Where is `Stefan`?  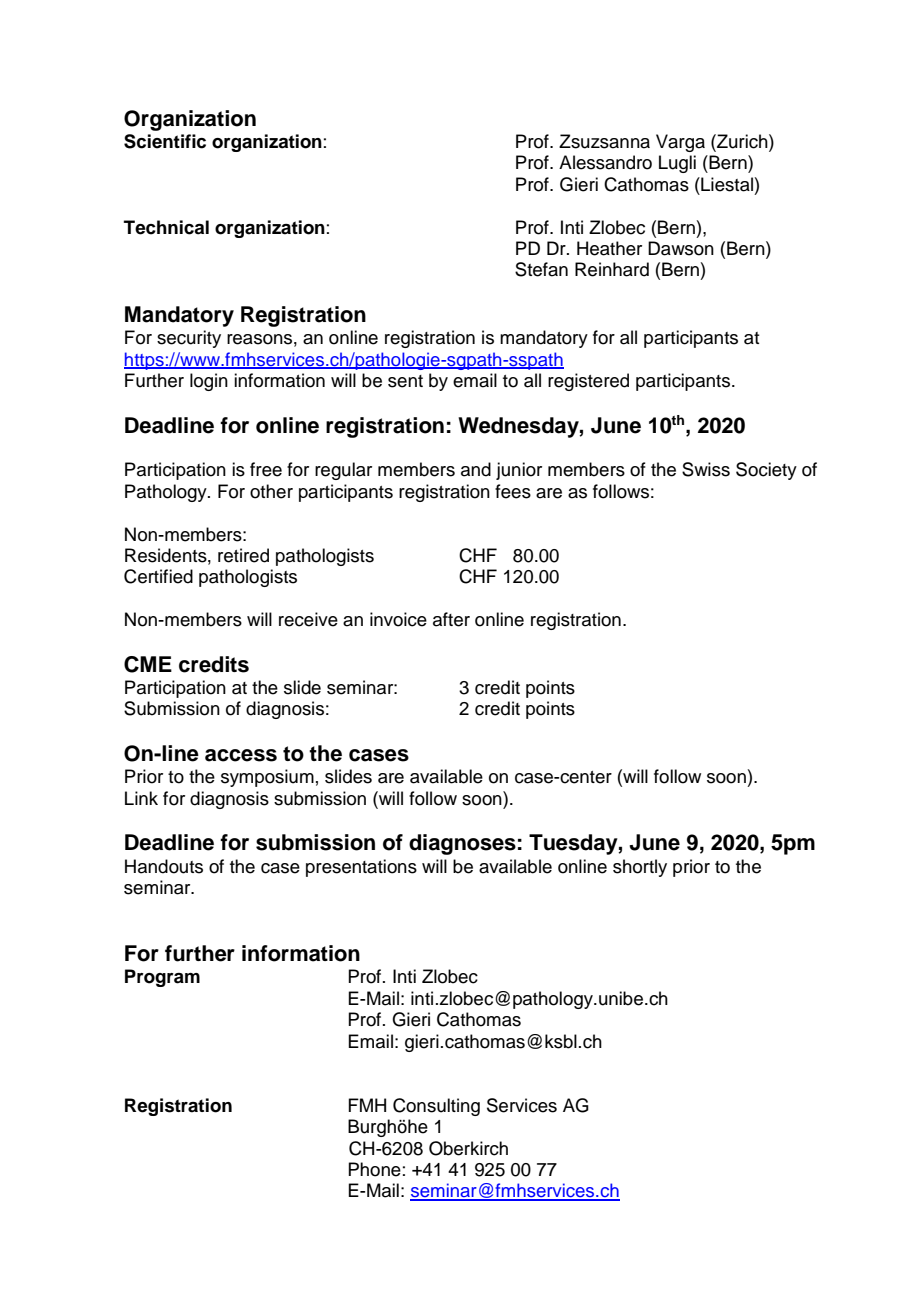
Stefan is located at coordinates (541, 269).
